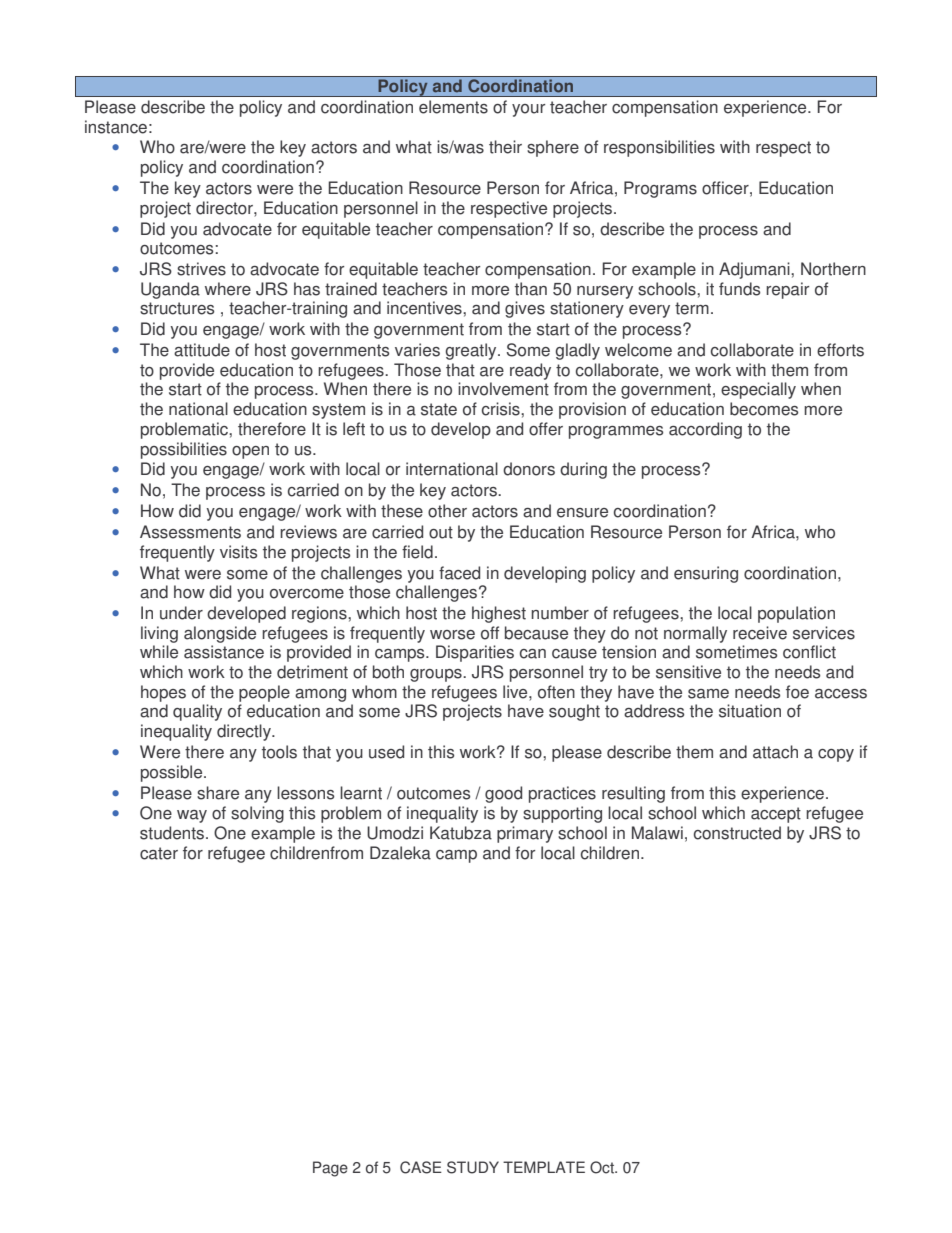 This document has height=1233, width=952. Describe the element at coordinates (220, 634) in the document. I see `alongside` at that location.
